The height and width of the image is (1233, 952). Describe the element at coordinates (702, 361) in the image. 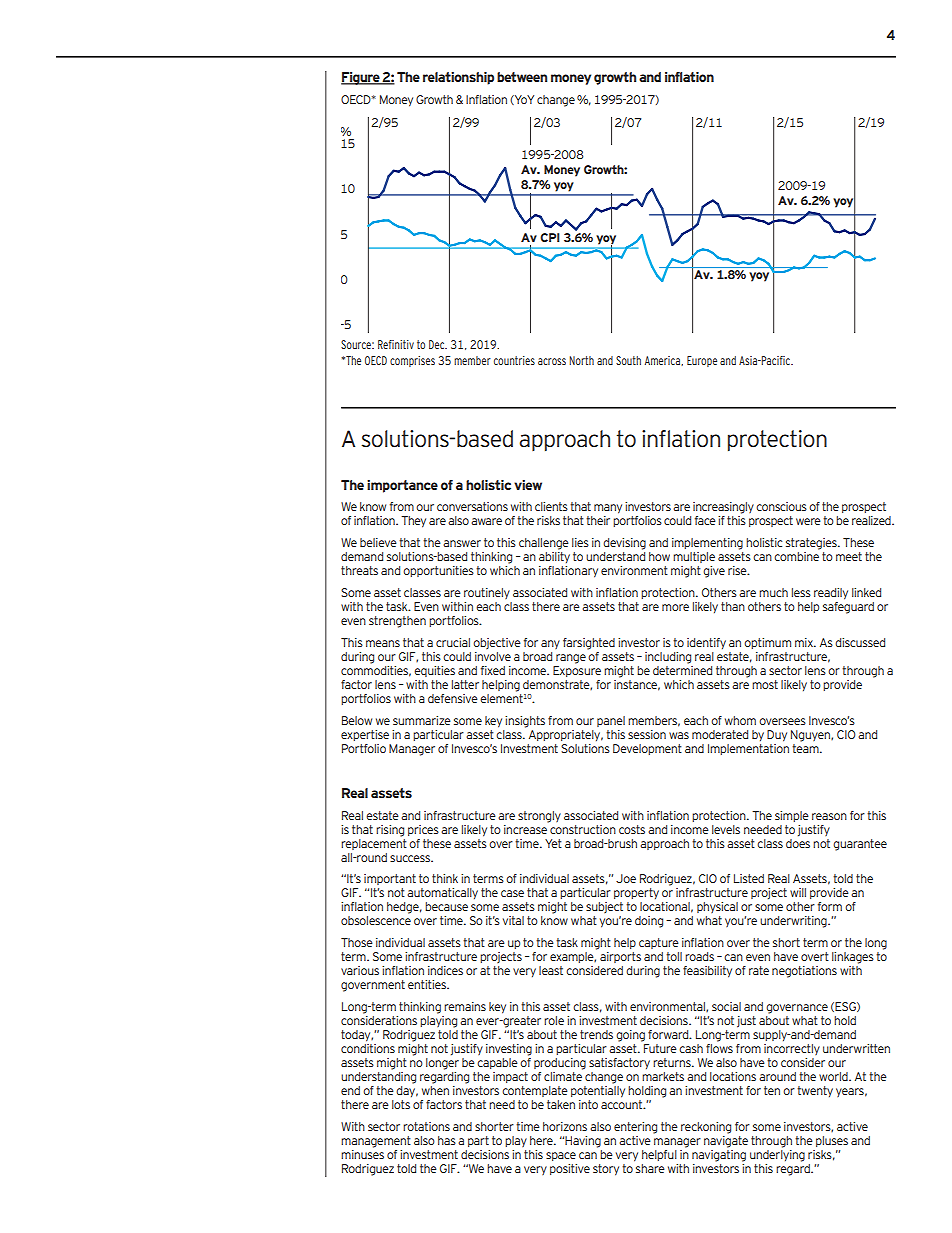

I see `Europe` at that location.
